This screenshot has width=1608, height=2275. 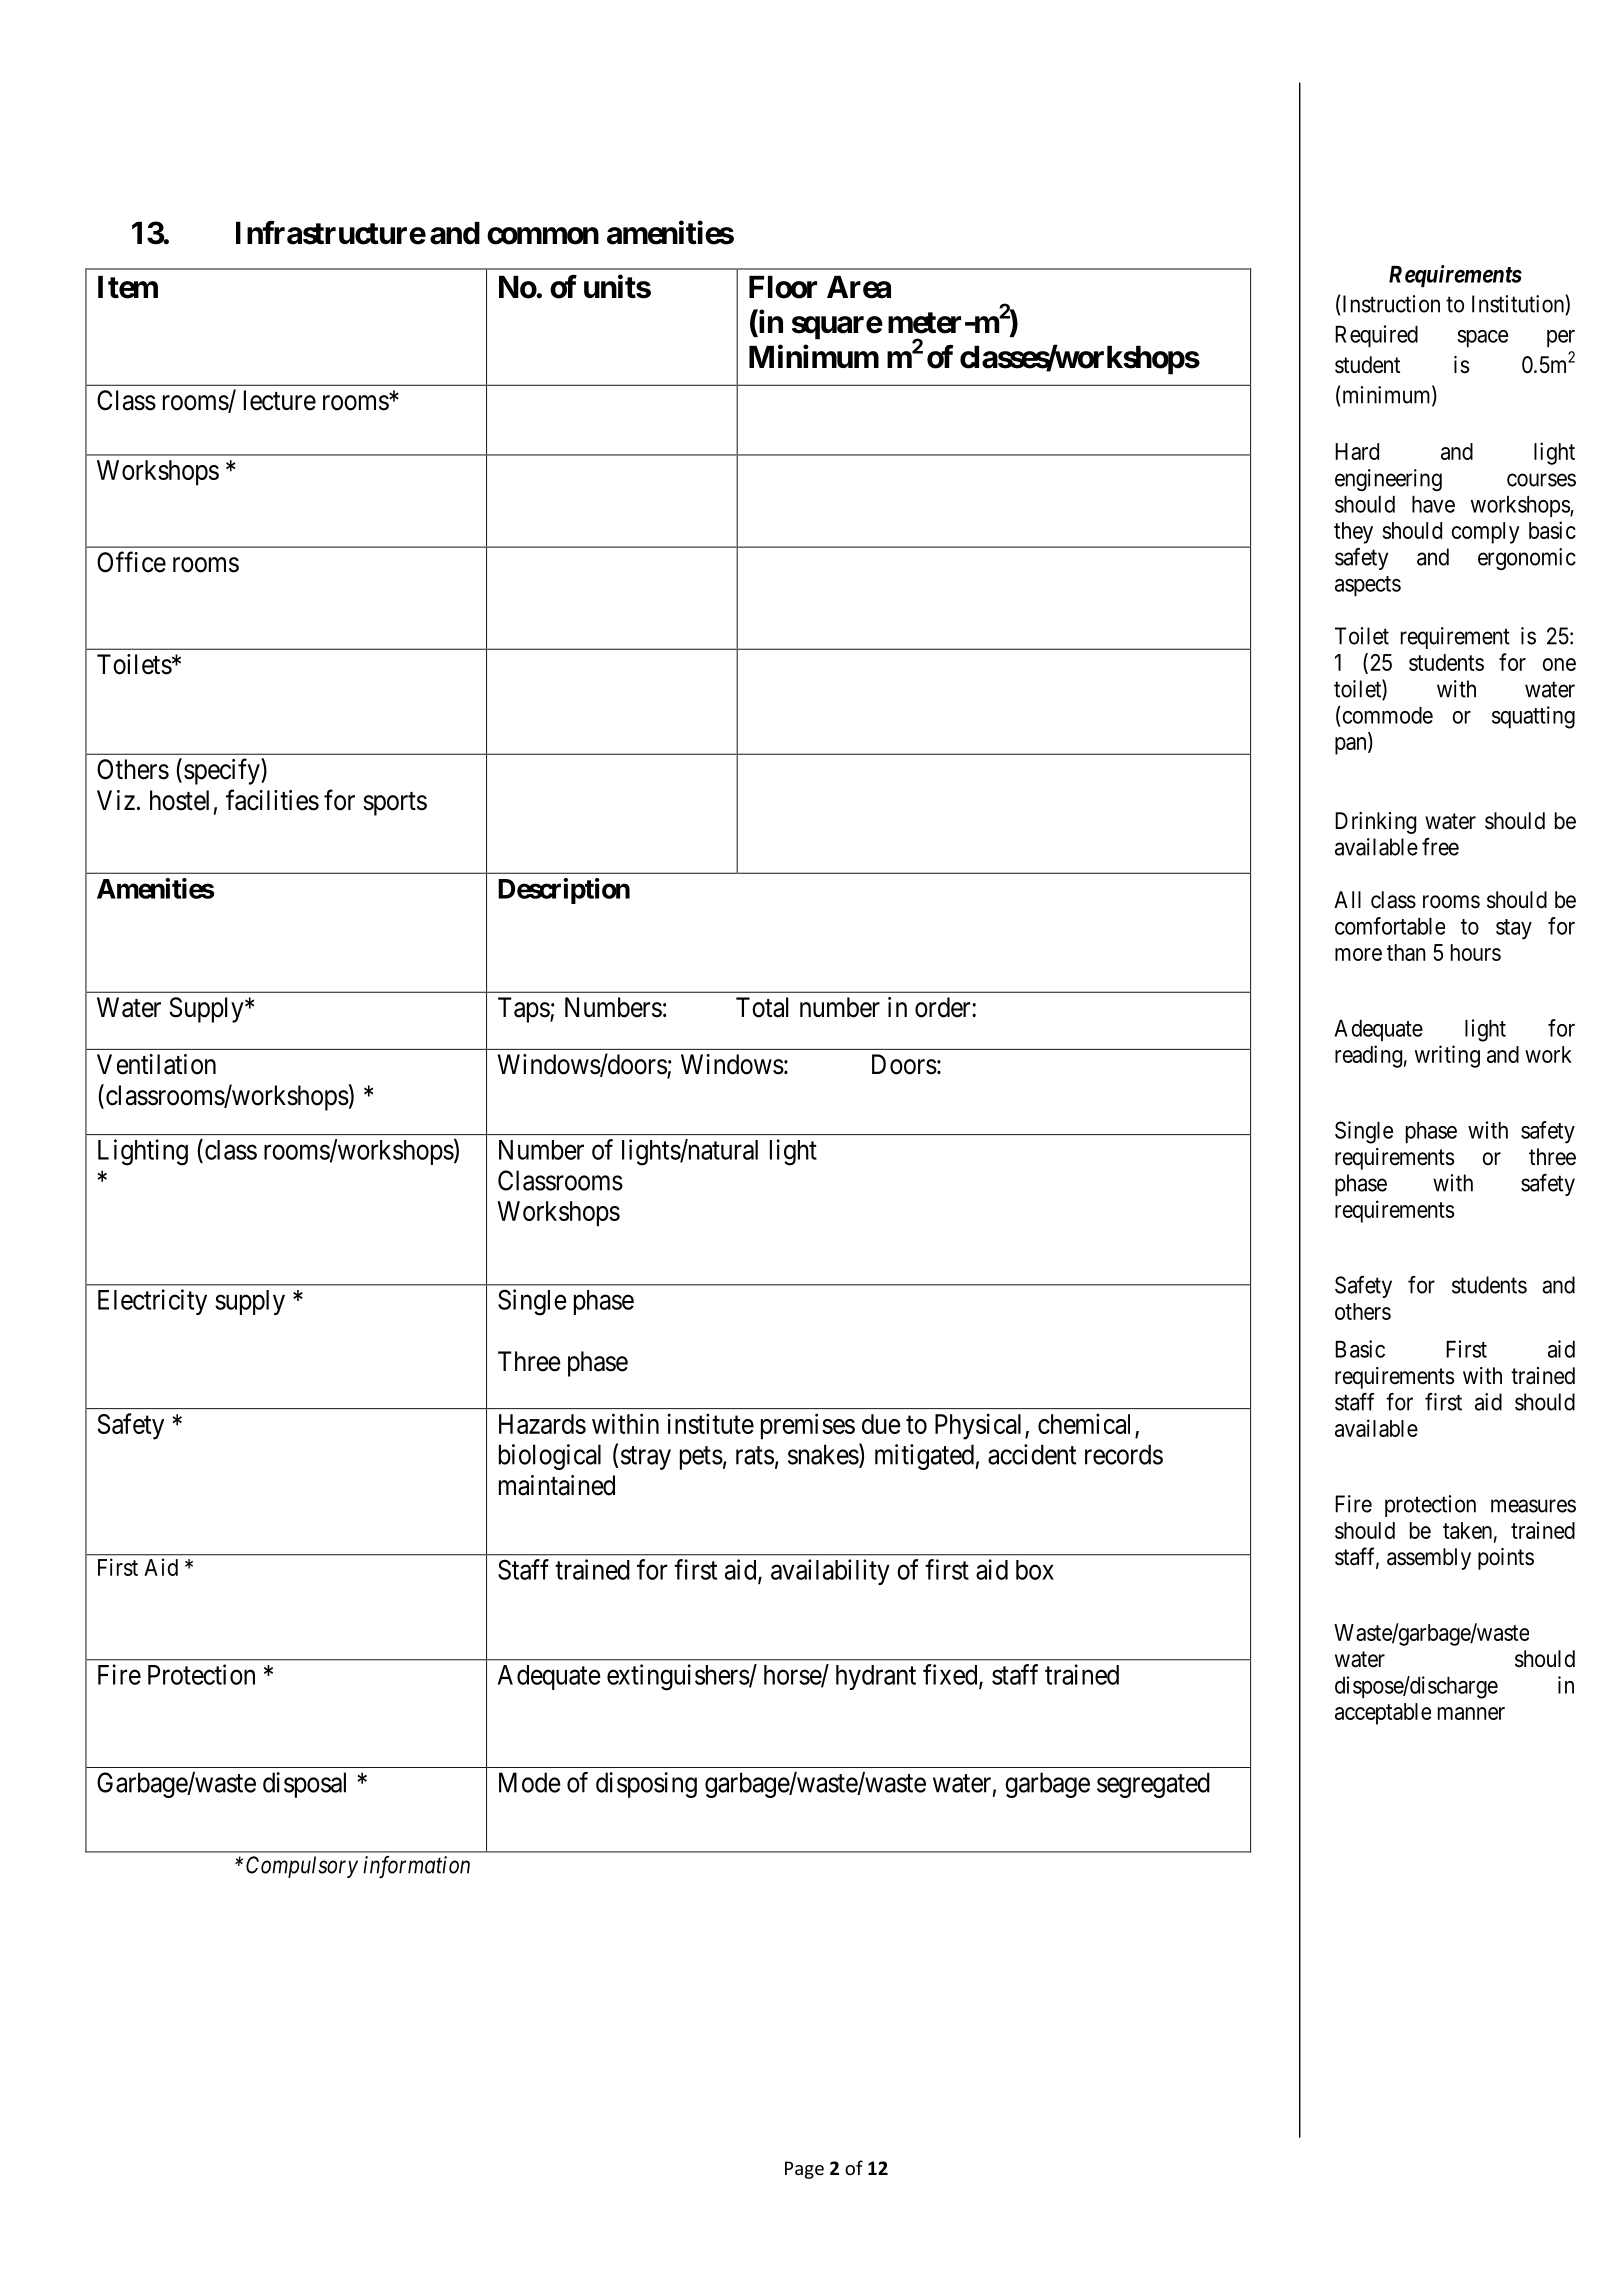 I want to click on Description, so click(x=564, y=891).
